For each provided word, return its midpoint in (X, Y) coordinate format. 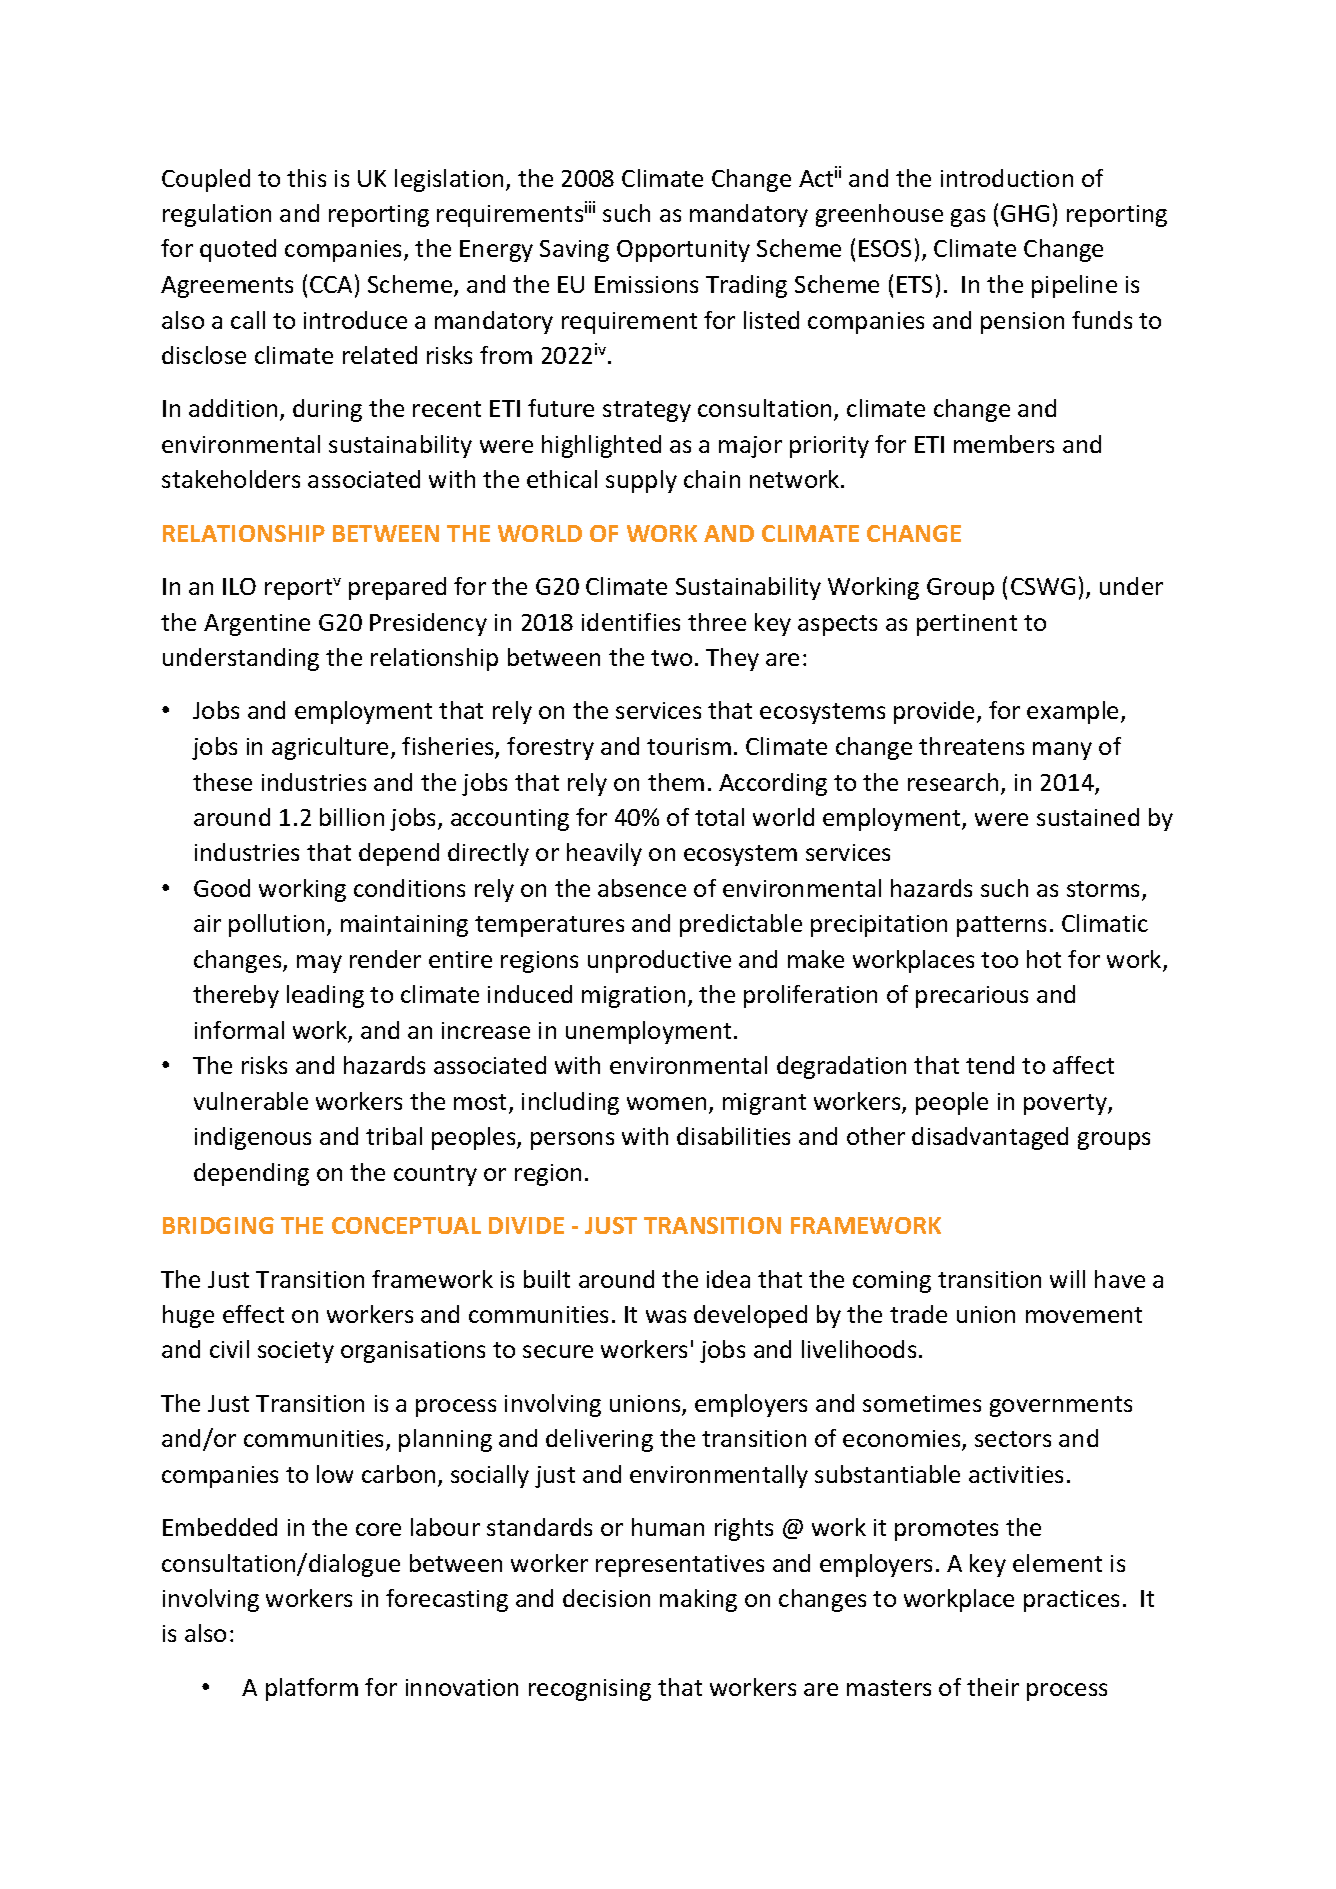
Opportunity (683, 251)
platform (312, 1689)
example (1074, 712)
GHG (1025, 213)
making (698, 1600)
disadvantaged (990, 1138)
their (993, 1687)
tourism (689, 746)
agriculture (330, 748)
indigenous (253, 1138)
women (666, 1103)
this (306, 178)
